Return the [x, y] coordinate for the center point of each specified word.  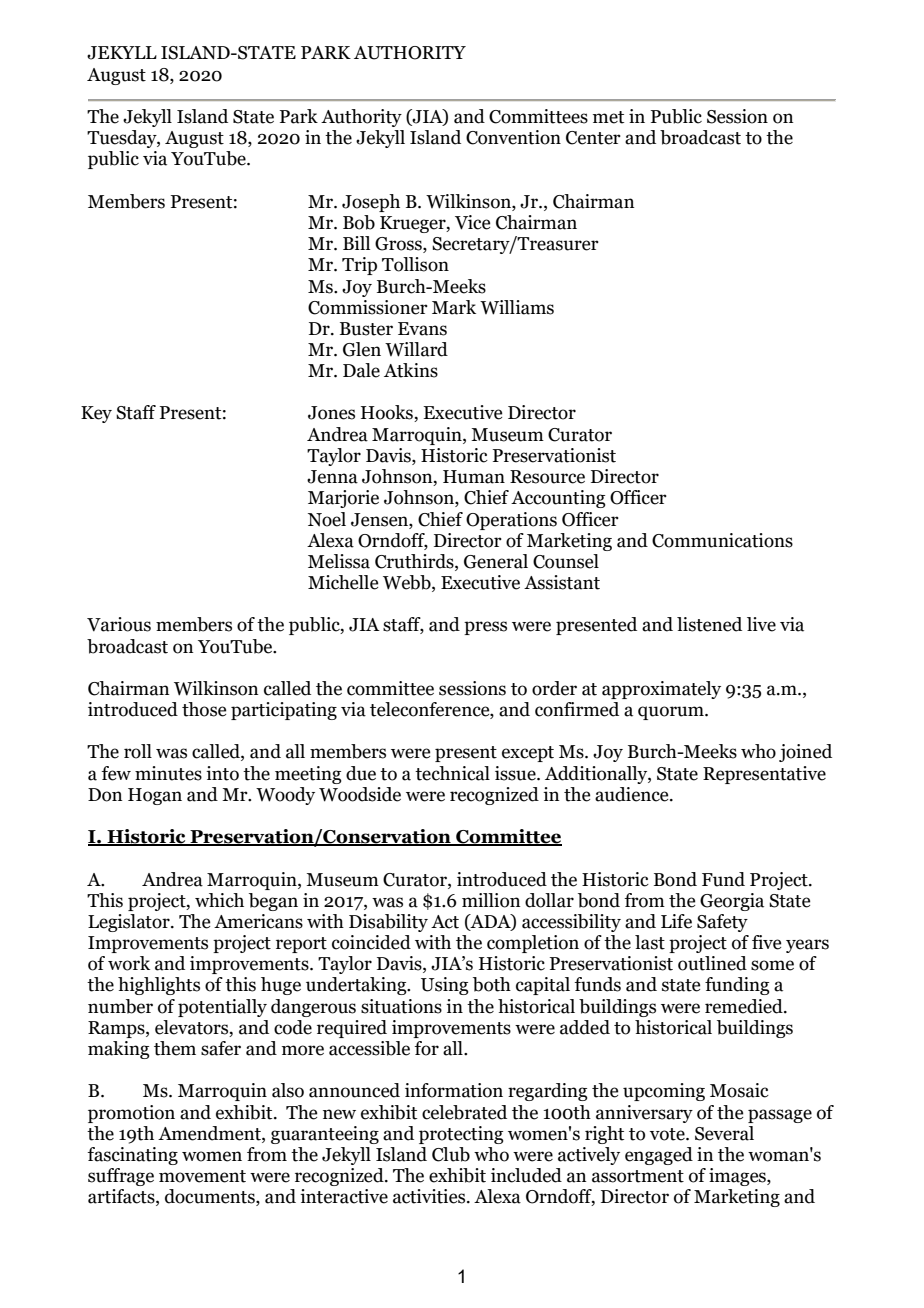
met [608, 117]
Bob [359, 222]
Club [451, 1154]
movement [202, 1176]
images [738, 1177]
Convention [513, 137]
